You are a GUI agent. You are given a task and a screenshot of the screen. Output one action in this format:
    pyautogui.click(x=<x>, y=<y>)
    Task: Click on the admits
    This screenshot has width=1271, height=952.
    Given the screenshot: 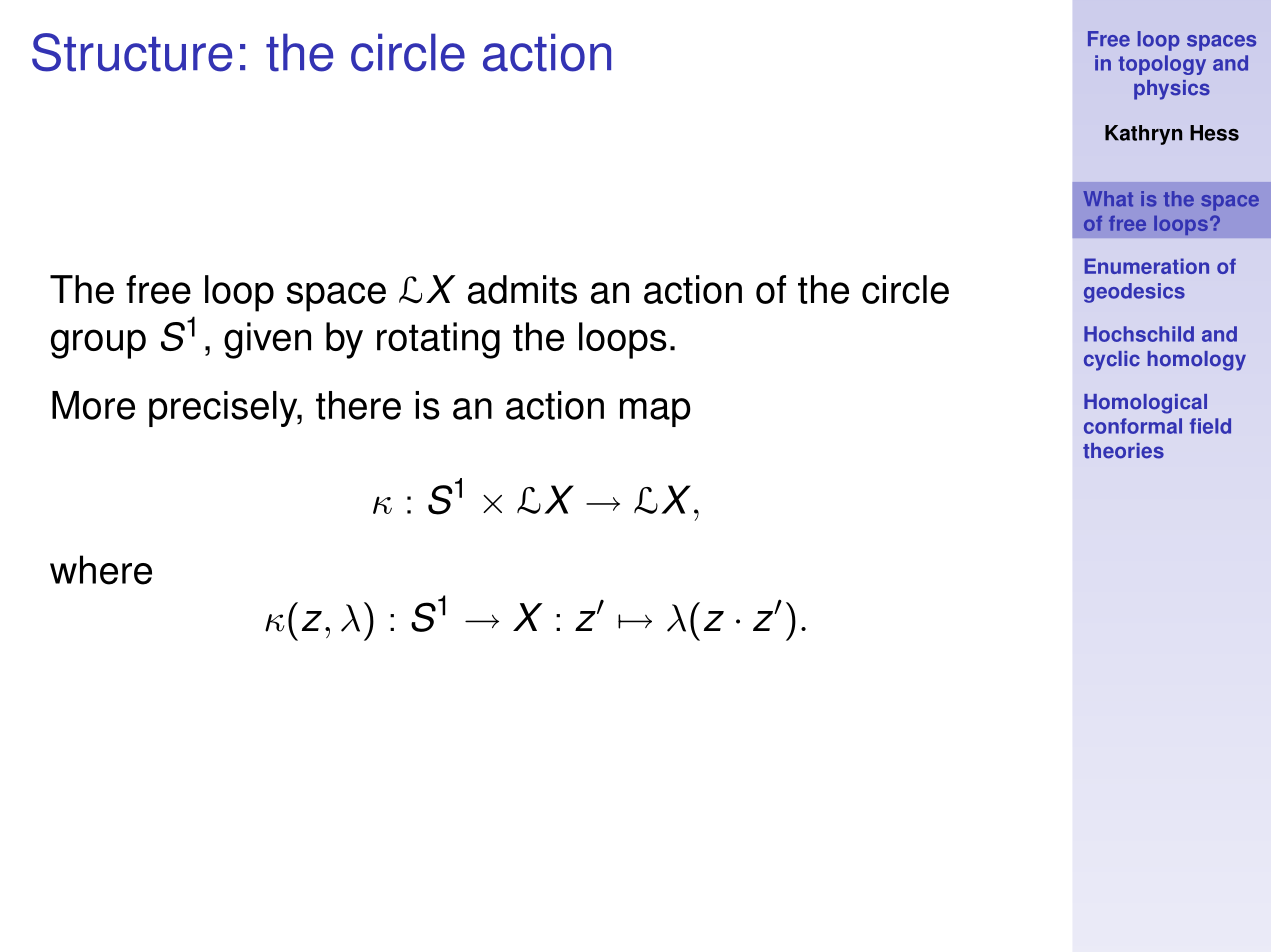 What is the action you would take?
    pyautogui.click(x=522, y=289)
